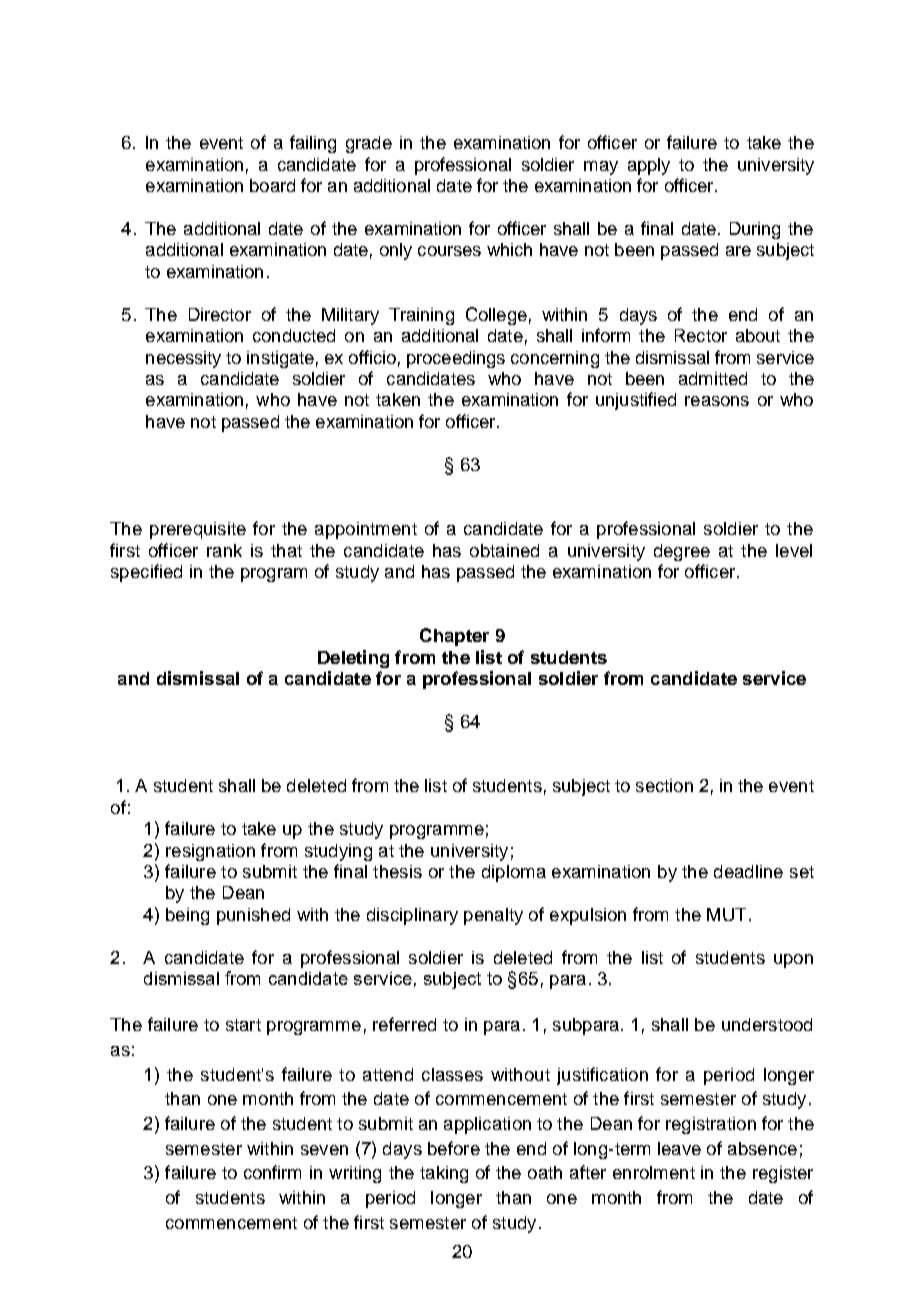 The image size is (924, 1308). I want to click on board, so click(272, 185).
